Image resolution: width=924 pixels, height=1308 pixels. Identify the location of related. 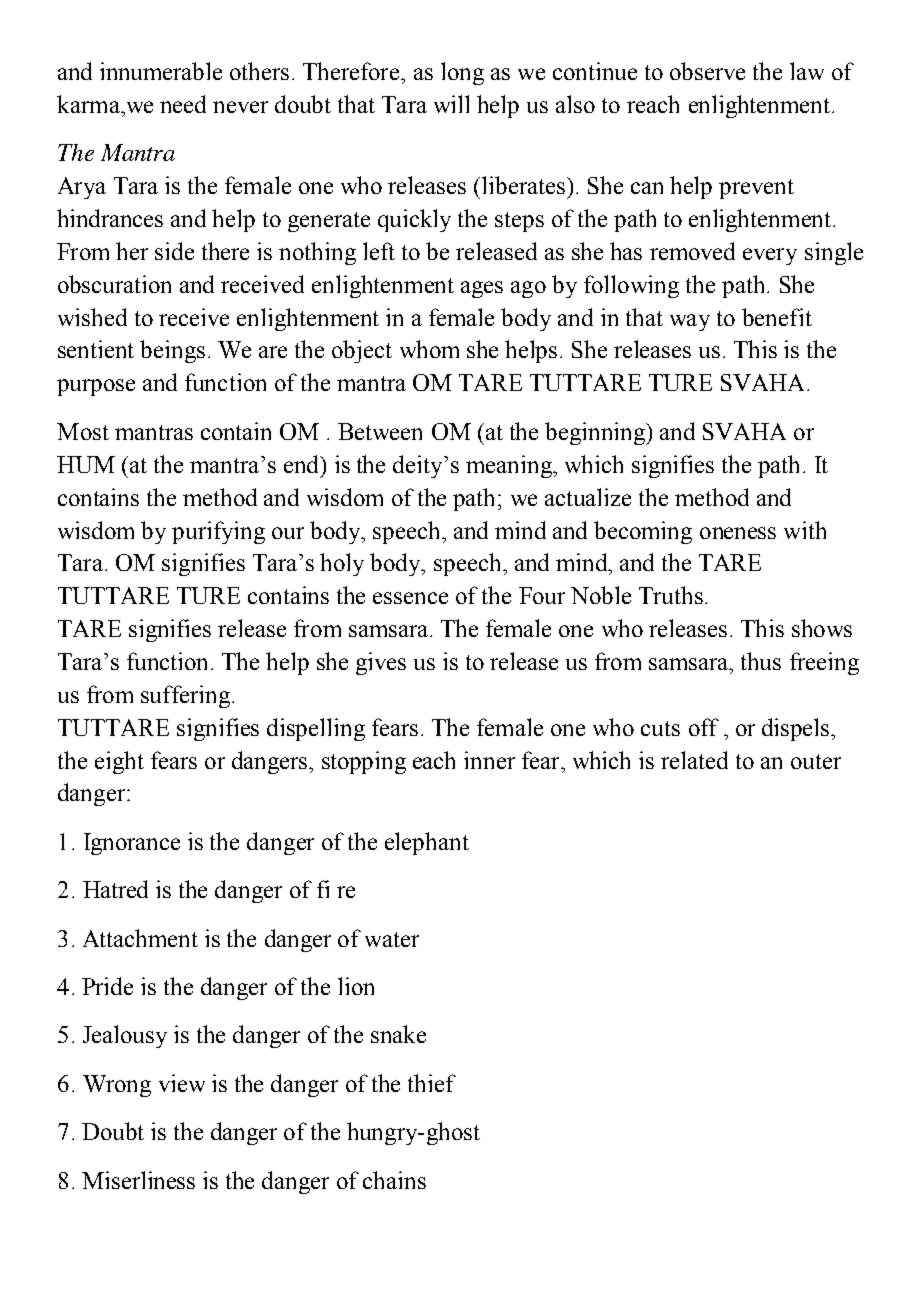
(694, 760).
